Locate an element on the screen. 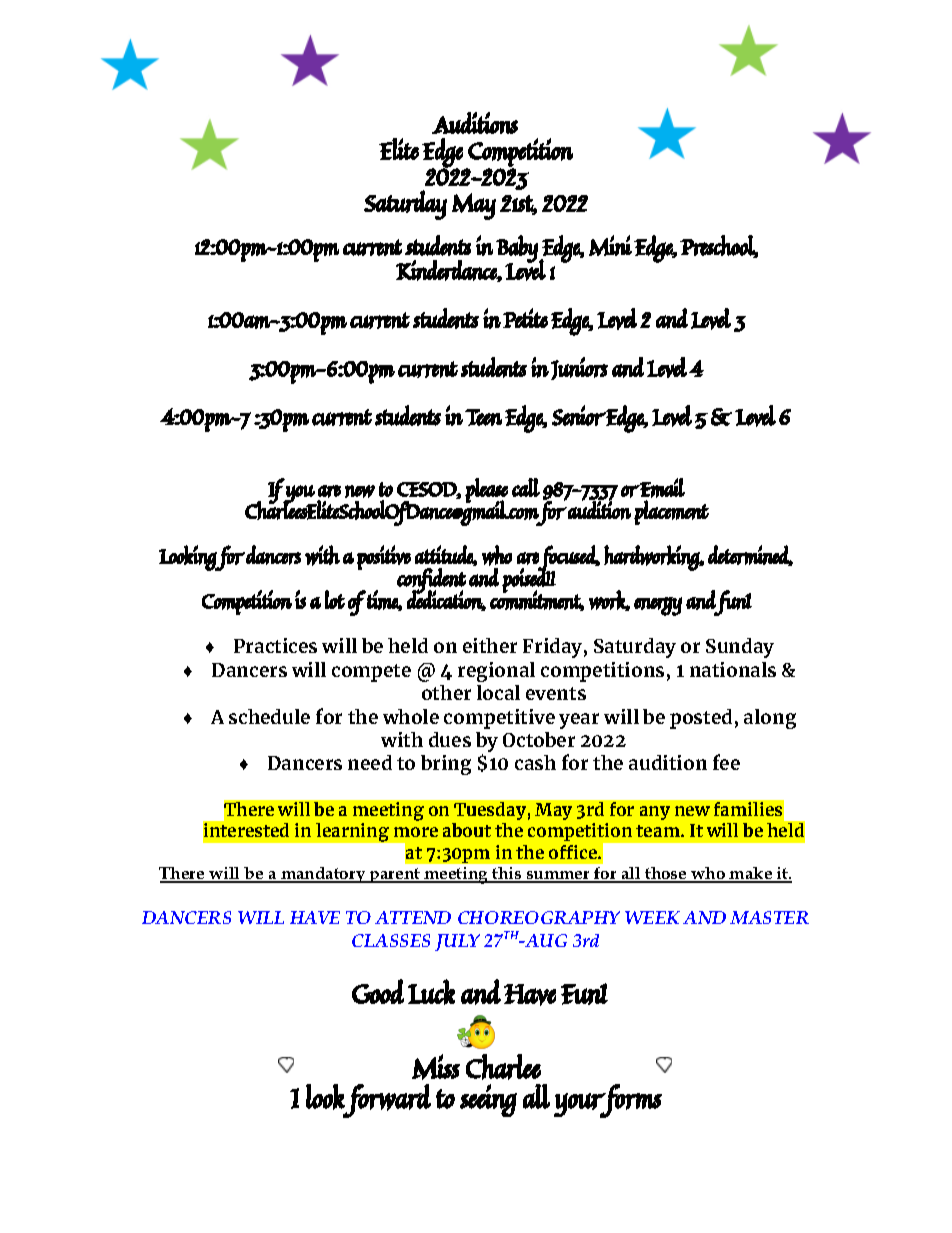 This screenshot has width=952, height=1233. call is located at coordinates (526, 487).
